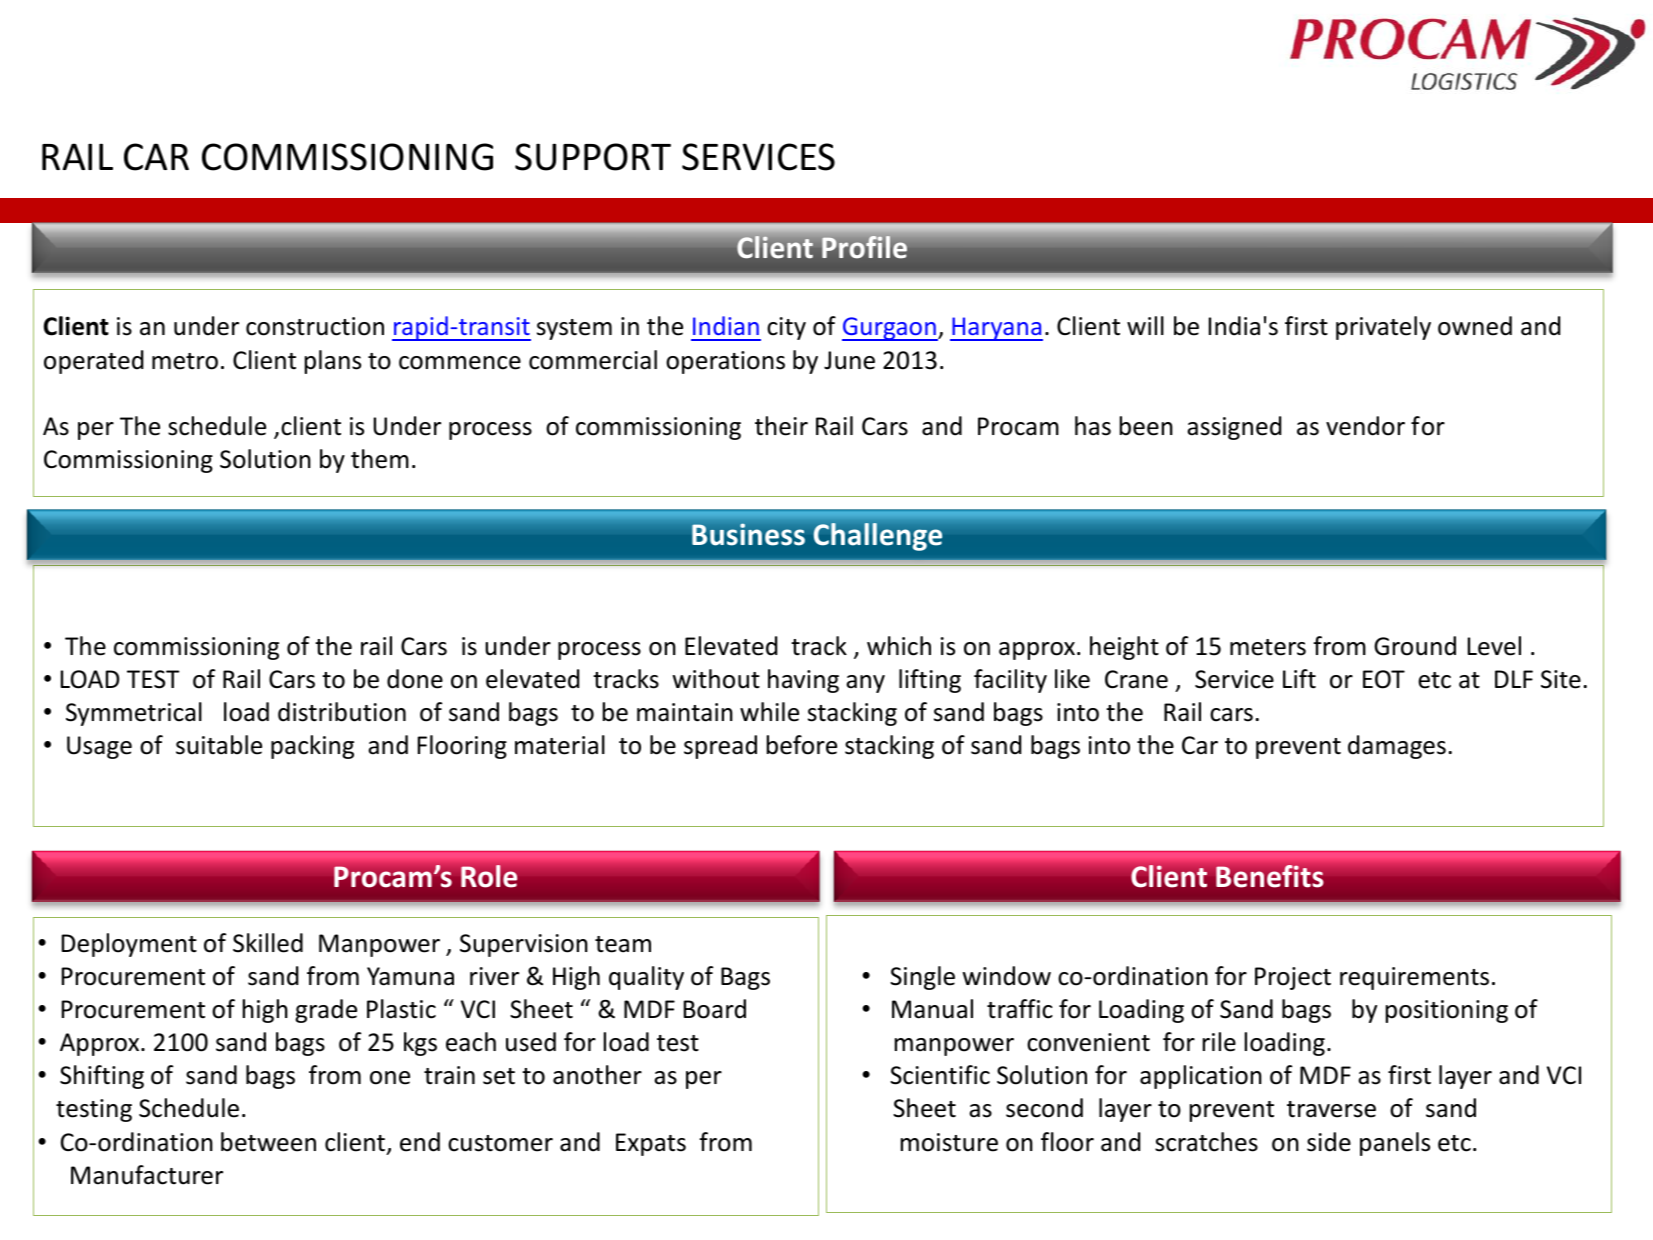 This screenshot has height=1240, width=1653. What do you see at coordinates (1269, 876) in the screenshot?
I see `Benefits` at bounding box center [1269, 876].
